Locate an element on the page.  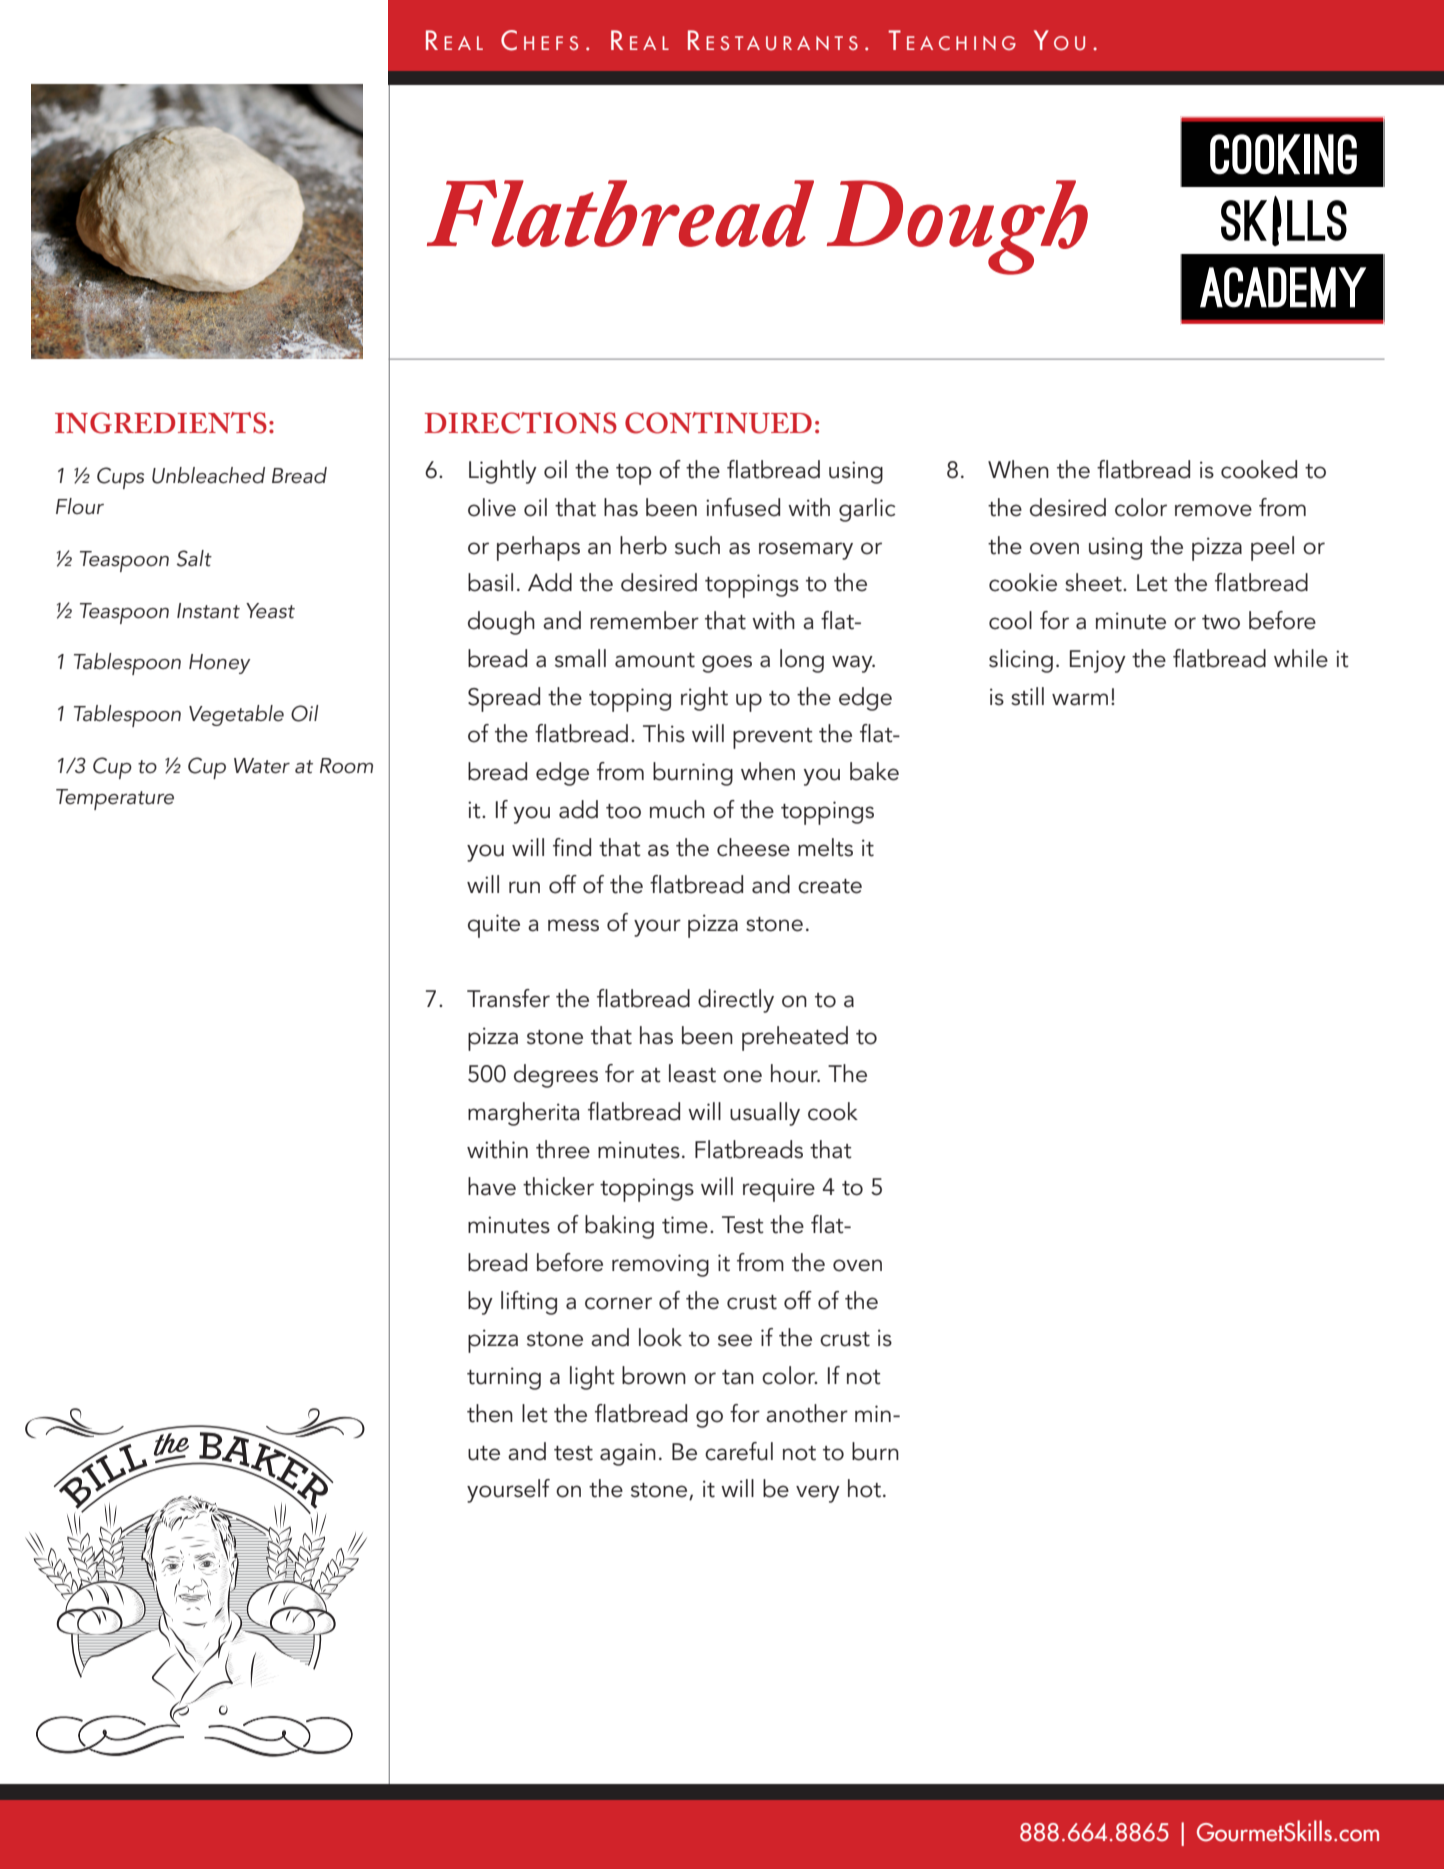
Vegetable is located at coordinates (236, 715).
